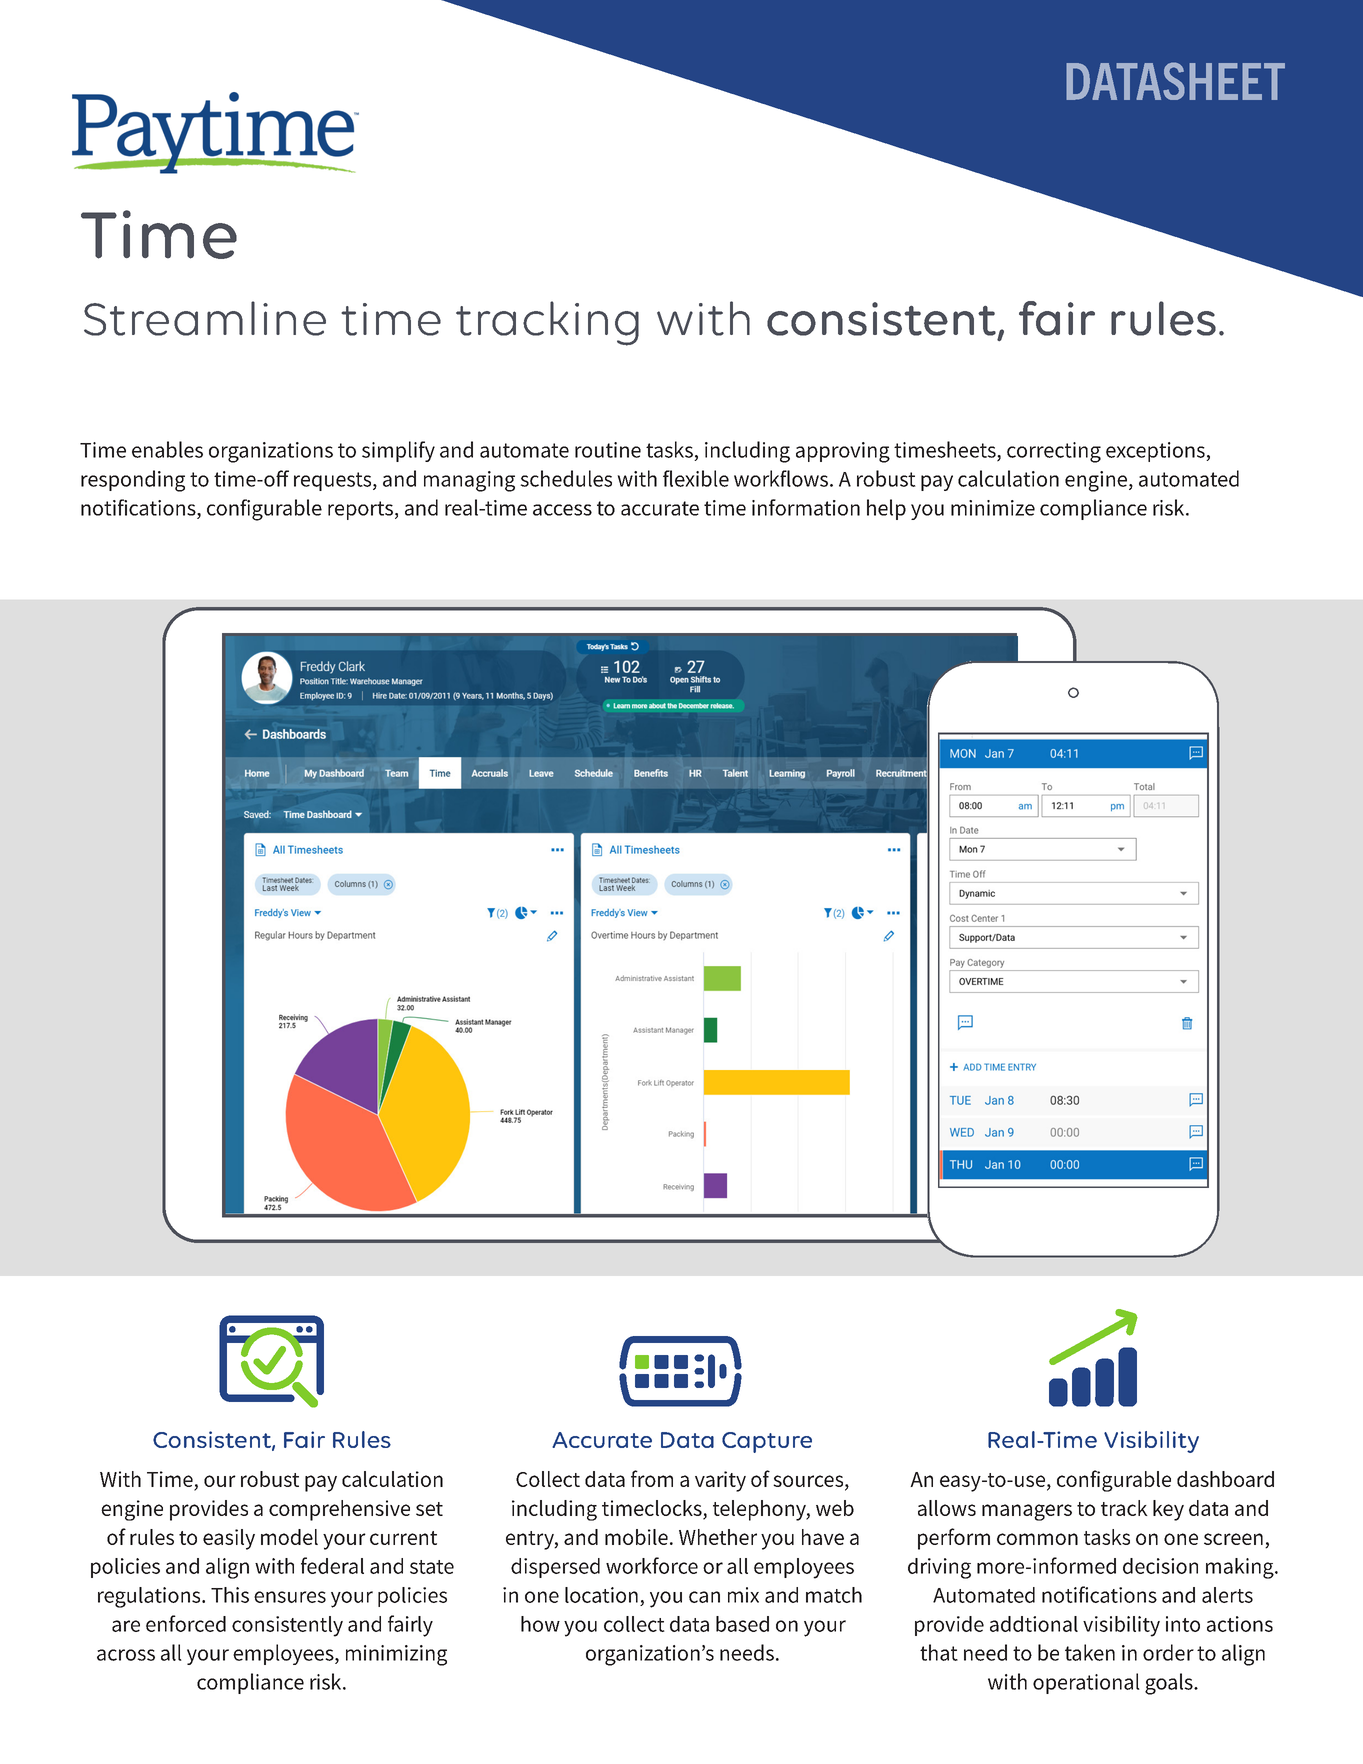 The width and height of the screenshot is (1363, 1764). What do you see at coordinates (608, 450) in the screenshot?
I see `routine` at bounding box center [608, 450].
